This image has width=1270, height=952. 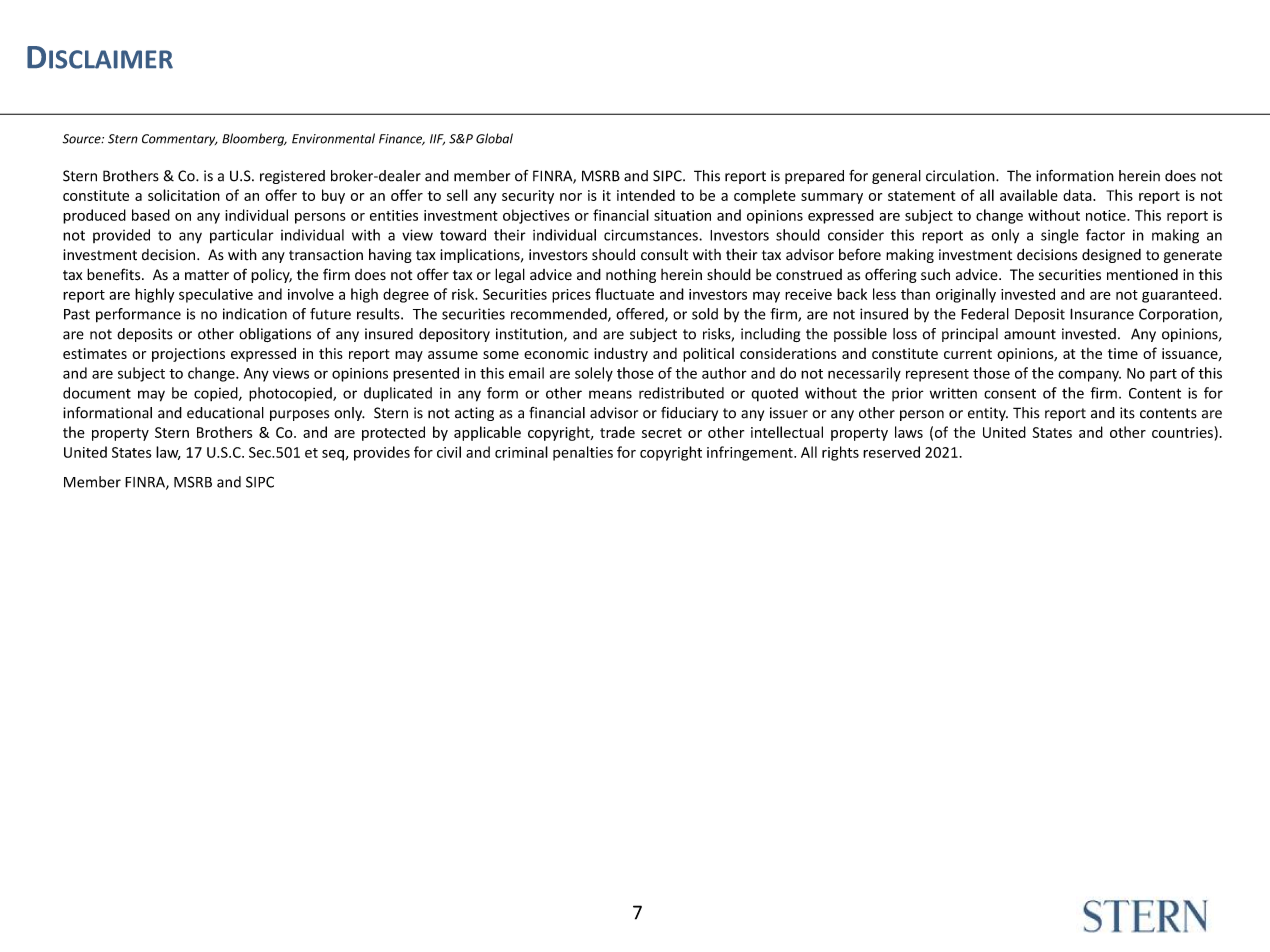 I want to click on penalties, so click(x=583, y=453).
